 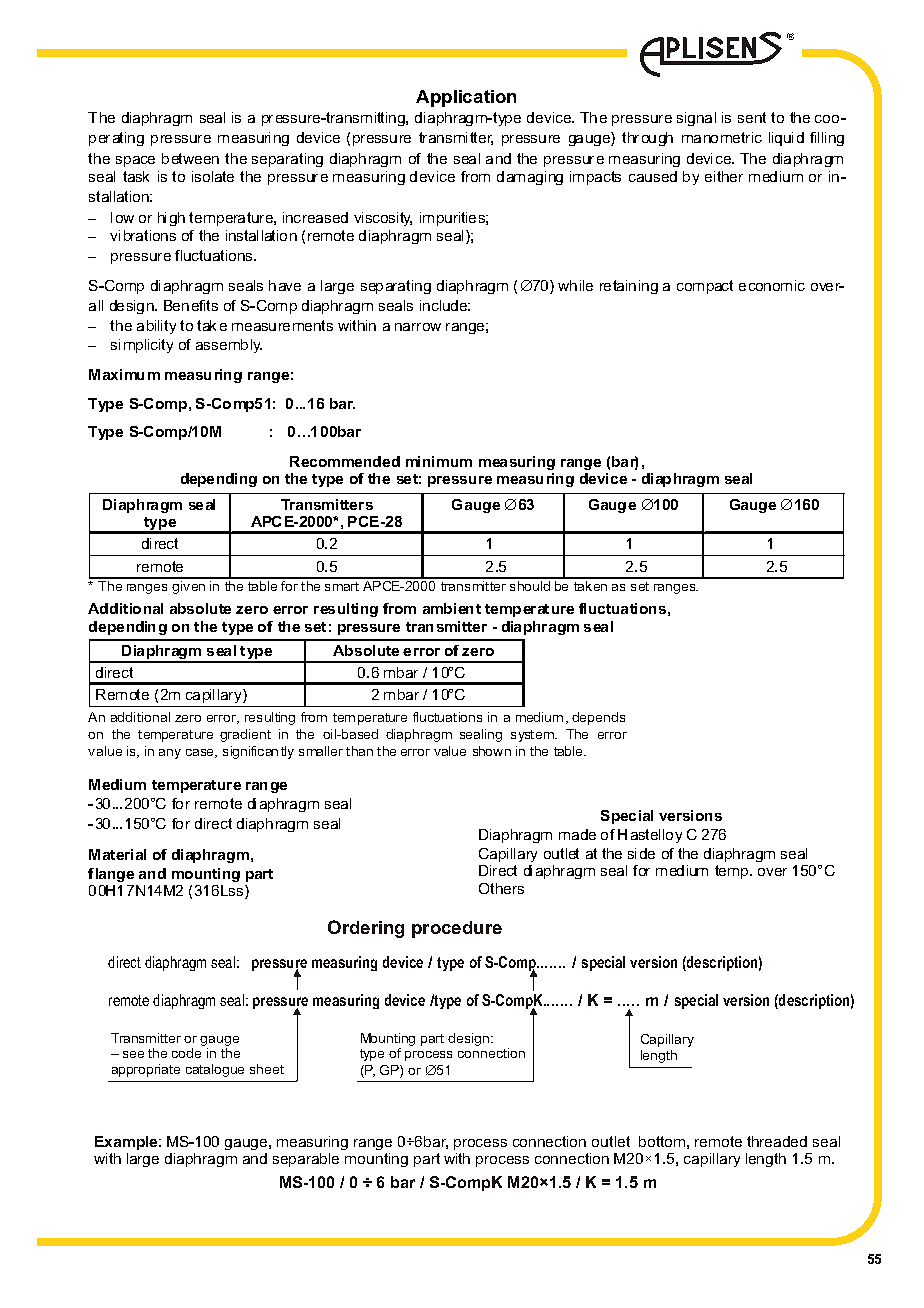 I want to click on given, so click(x=189, y=586).
